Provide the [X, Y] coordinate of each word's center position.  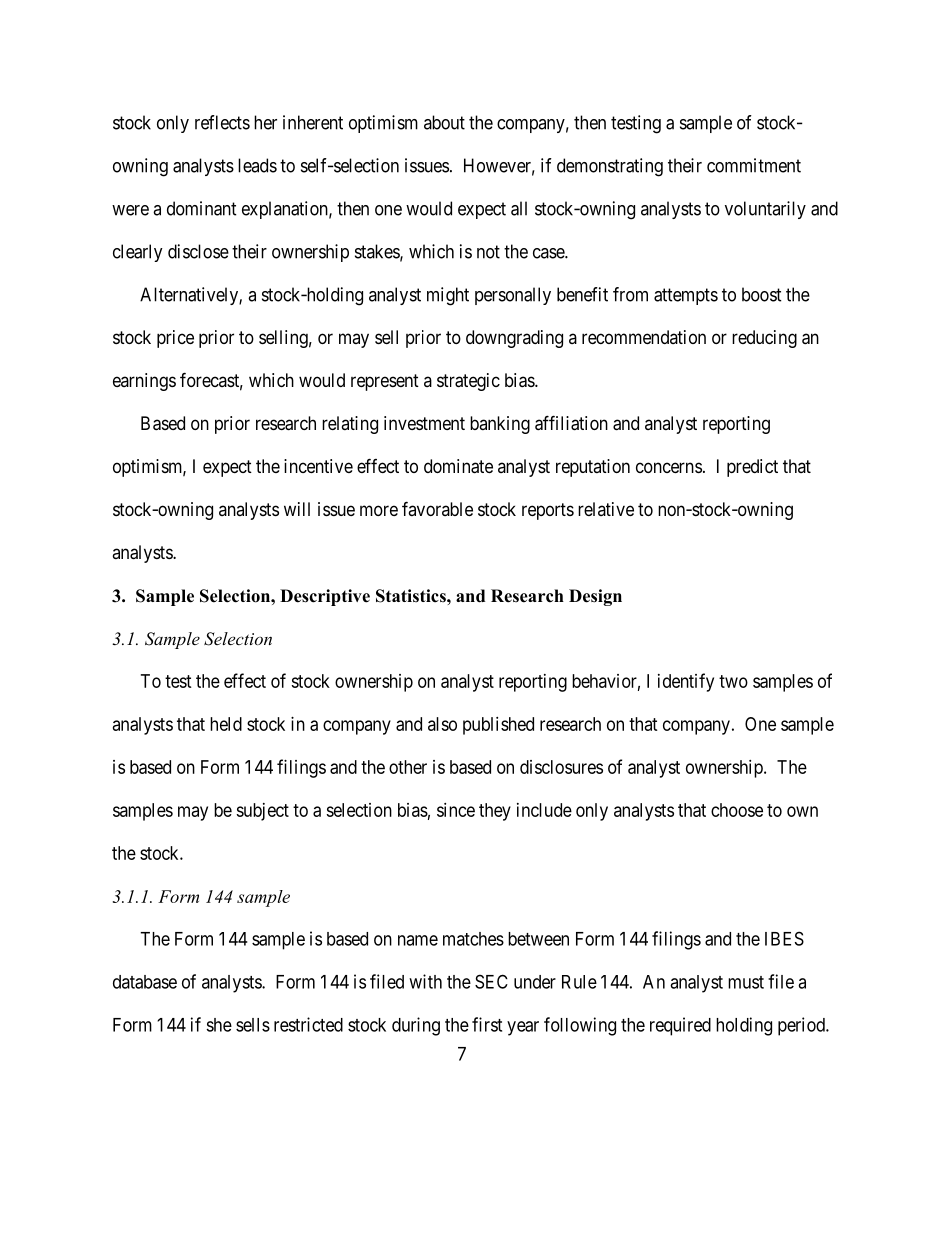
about [444, 122]
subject [262, 812]
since [456, 810]
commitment [754, 165]
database [145, 982]
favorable [437, 508]
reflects [222, 122]
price [175, 339]
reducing [764, 339]
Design [595, 597]
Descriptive [325, 597]
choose [737, 810]
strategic [468, 382]
